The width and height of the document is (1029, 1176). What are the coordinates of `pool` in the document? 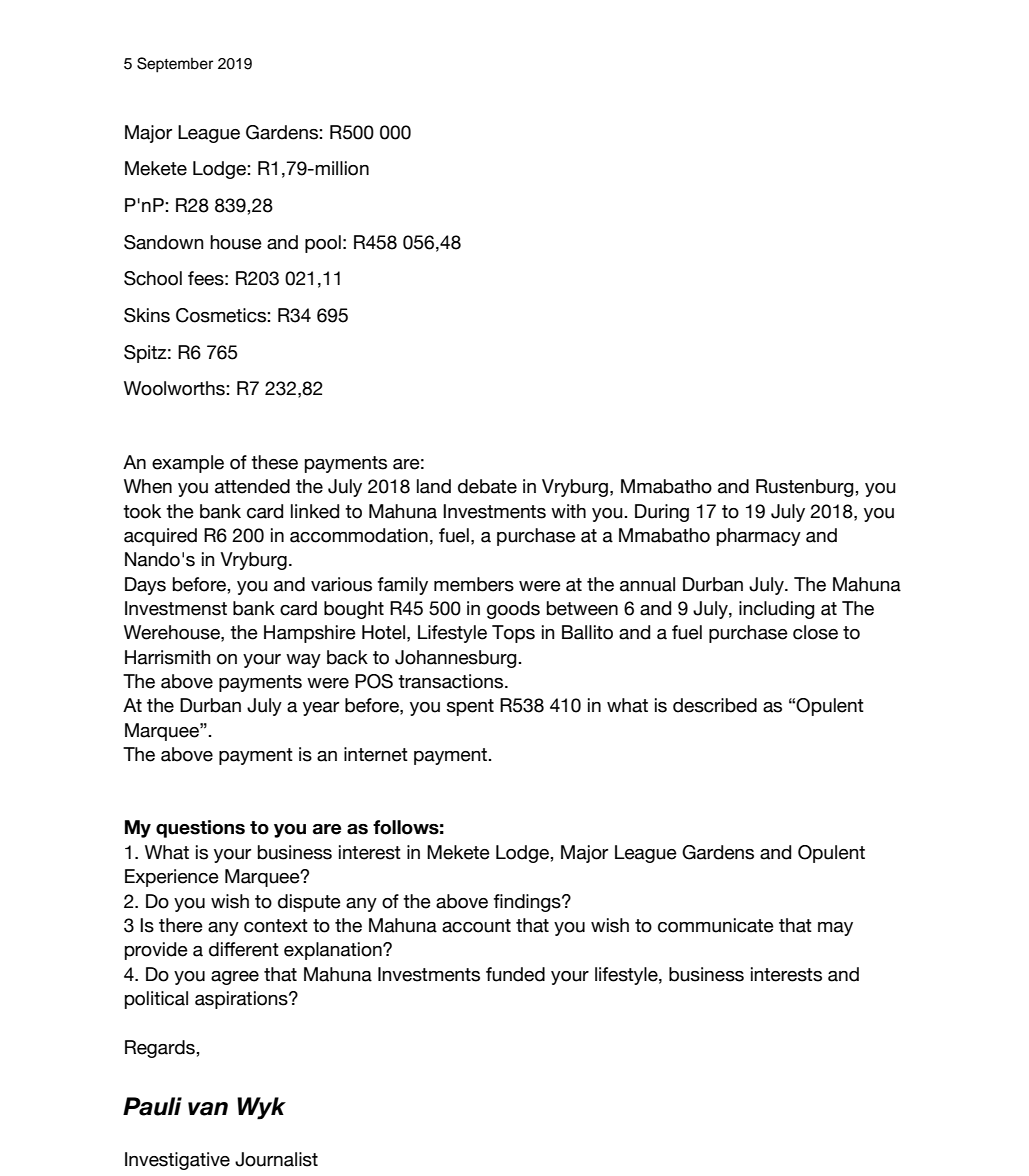 It's located at (323, 244).
